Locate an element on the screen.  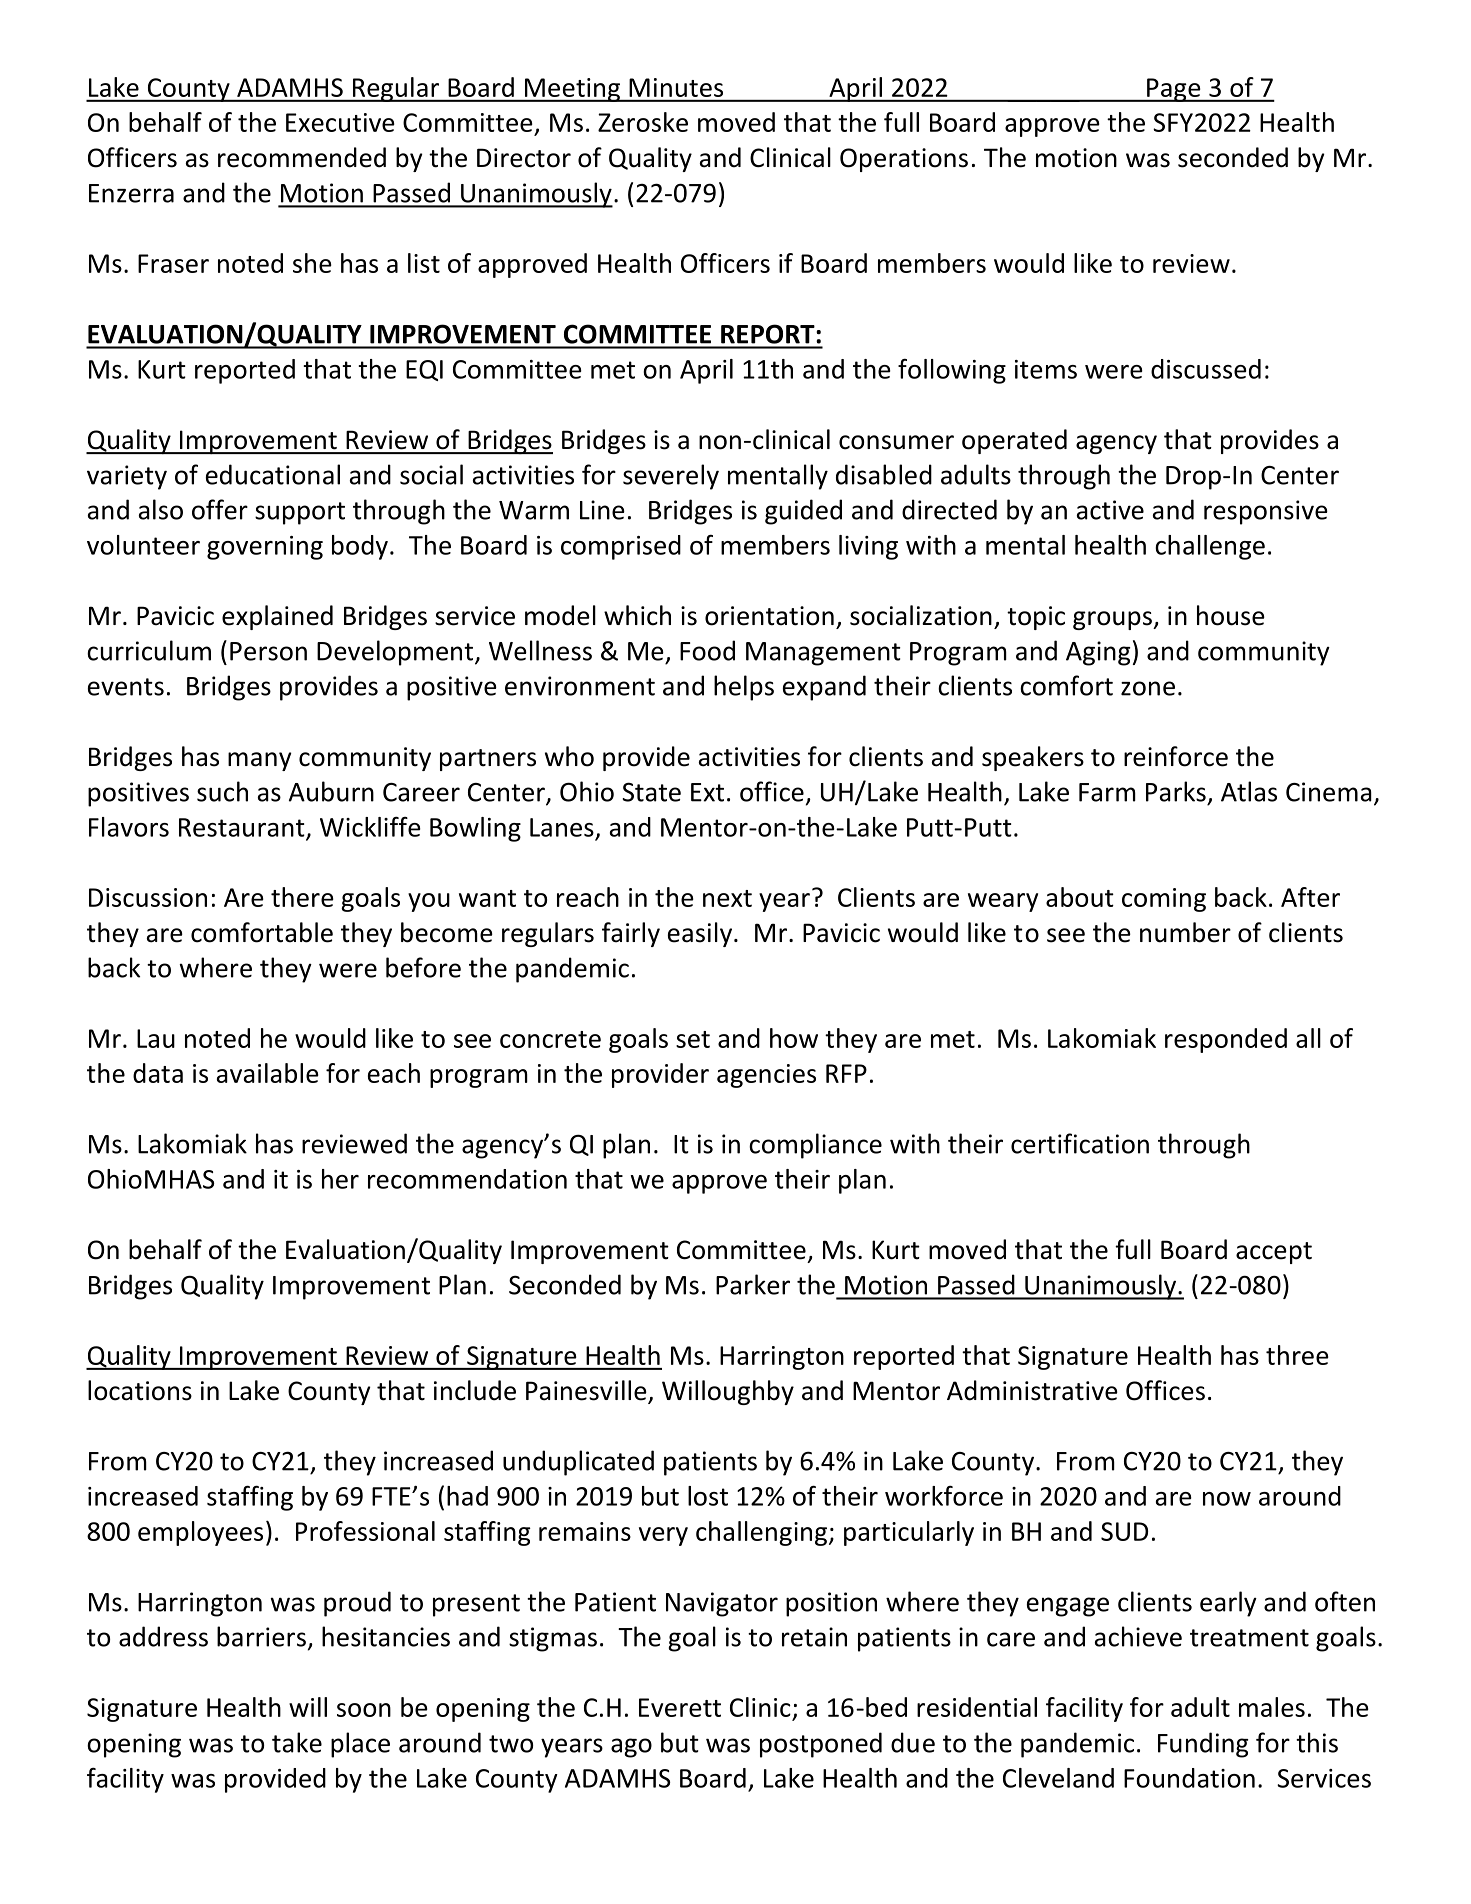
easily is located at coordinates (700, 934).
